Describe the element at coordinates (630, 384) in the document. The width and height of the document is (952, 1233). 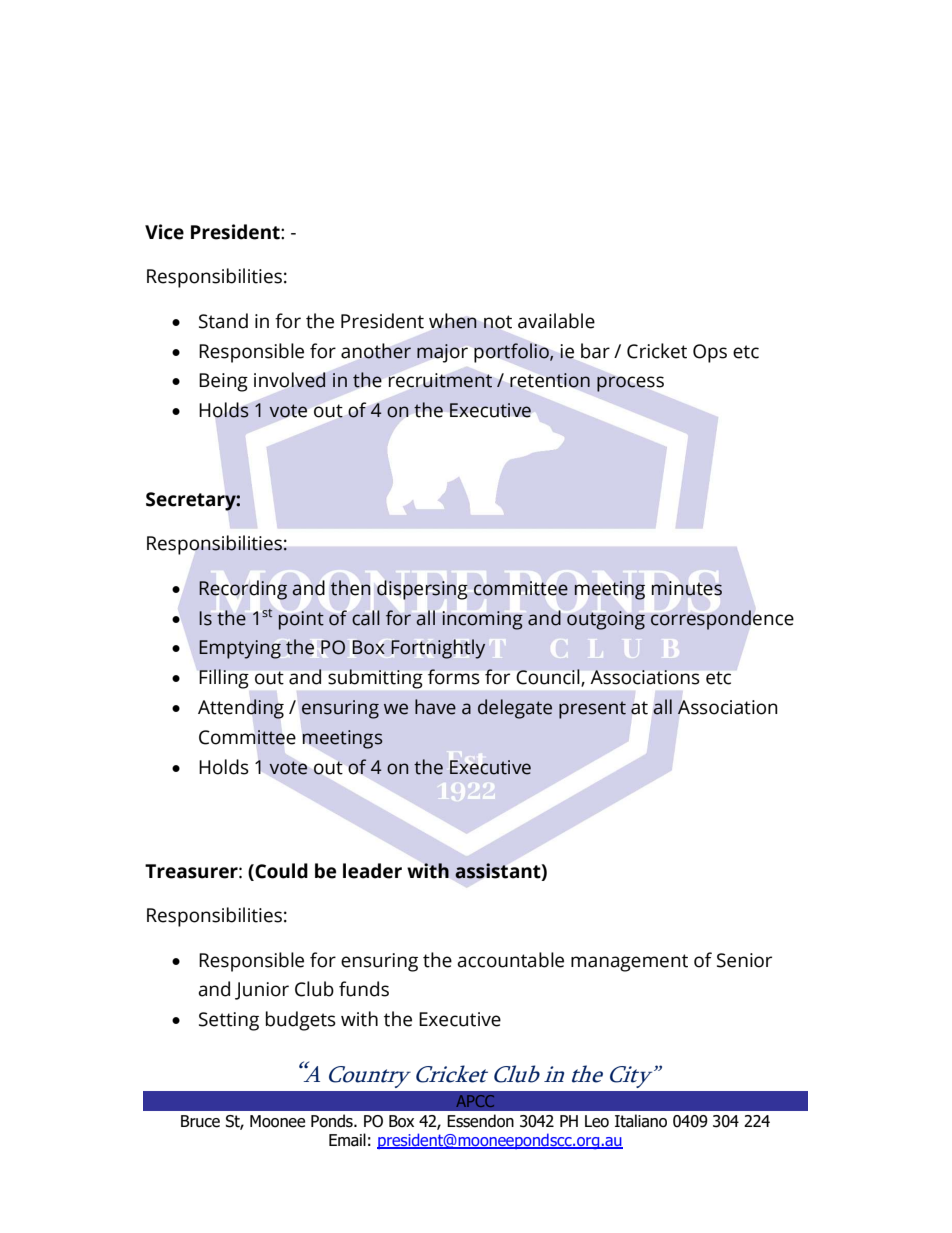
I see `process` at that location.
